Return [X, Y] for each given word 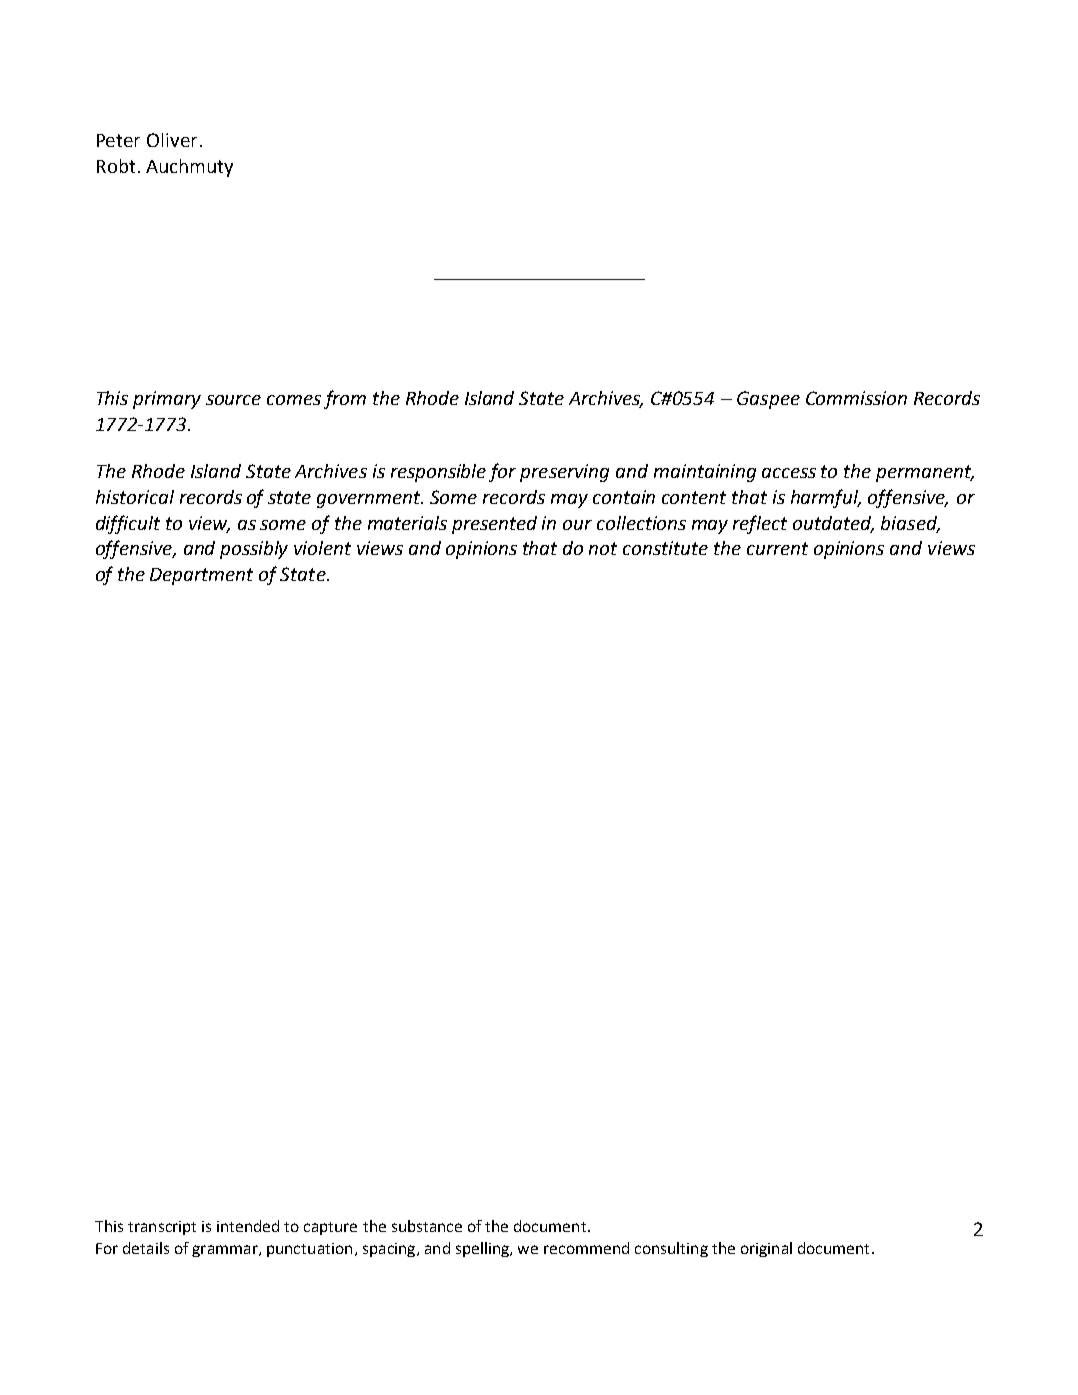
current [777, 548]
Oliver [172, 140]
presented [494, 525]
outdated [833, 524]
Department [201, 576]
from [345, 399]
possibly [254, 550]
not [603, 548]
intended [248, 1226]
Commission [856, 398]
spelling [483, 1249]
